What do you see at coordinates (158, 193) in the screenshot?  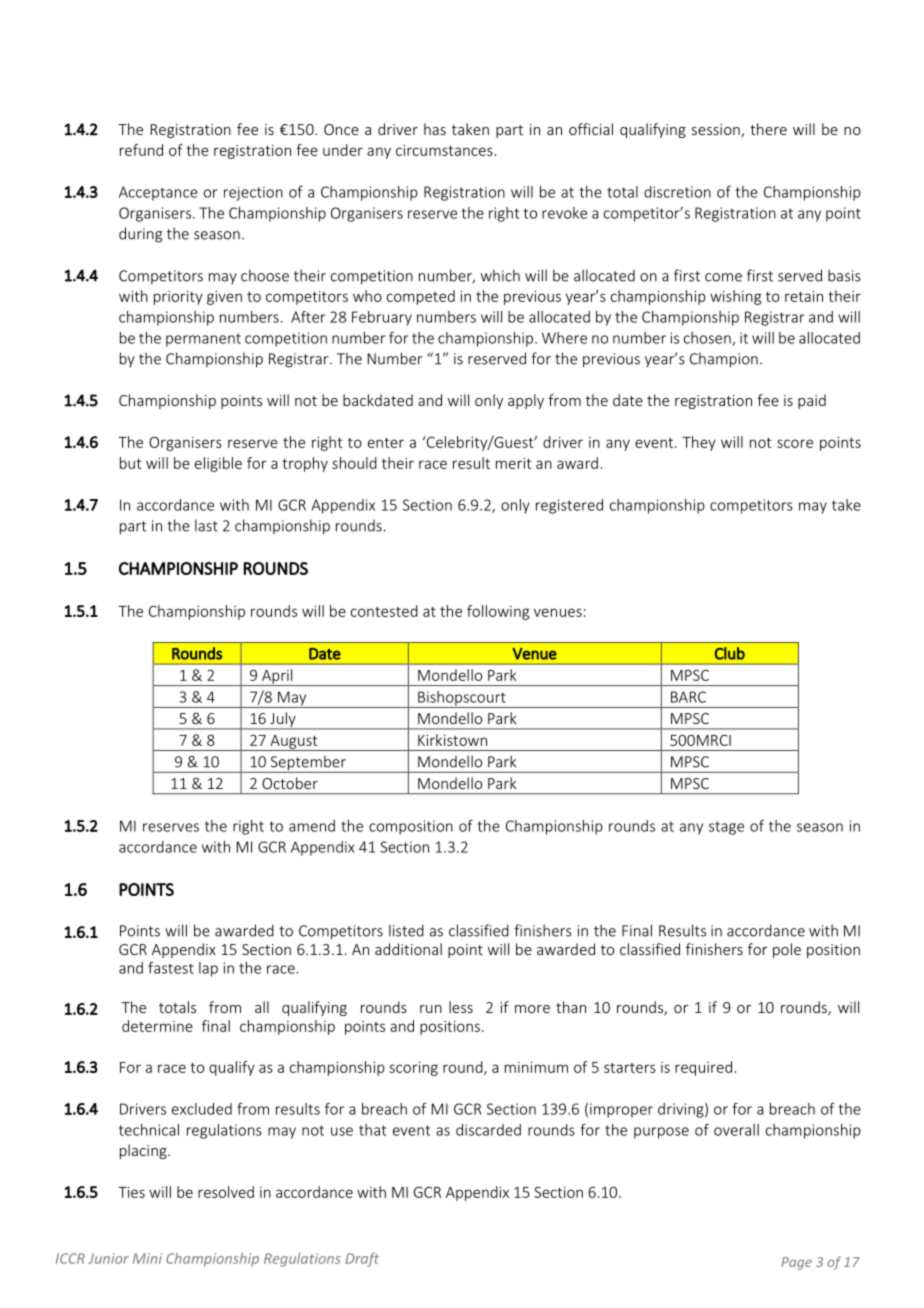 I see `Acceptance` at bounding box center [158, 193].
